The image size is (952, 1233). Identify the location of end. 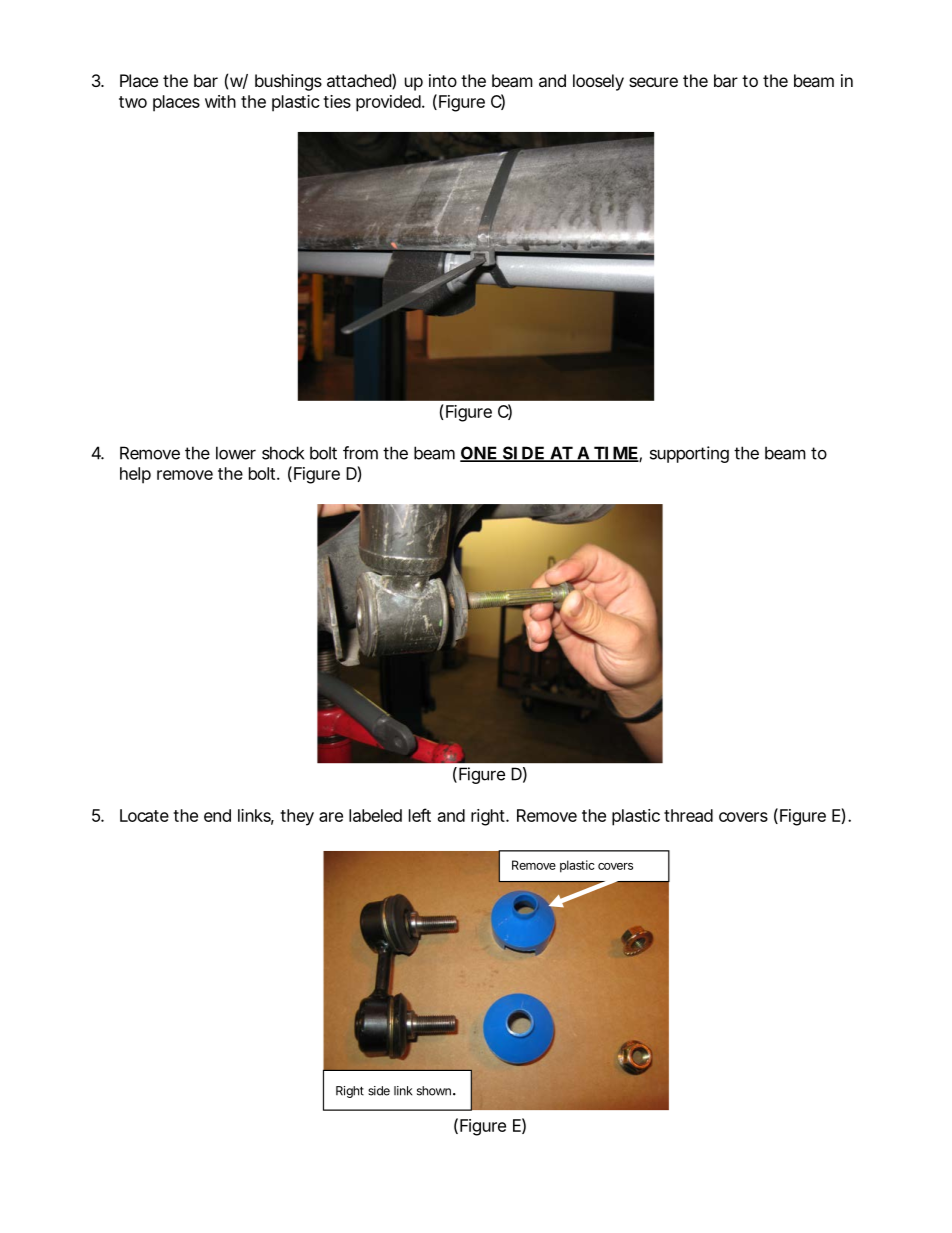
(217, 815).
